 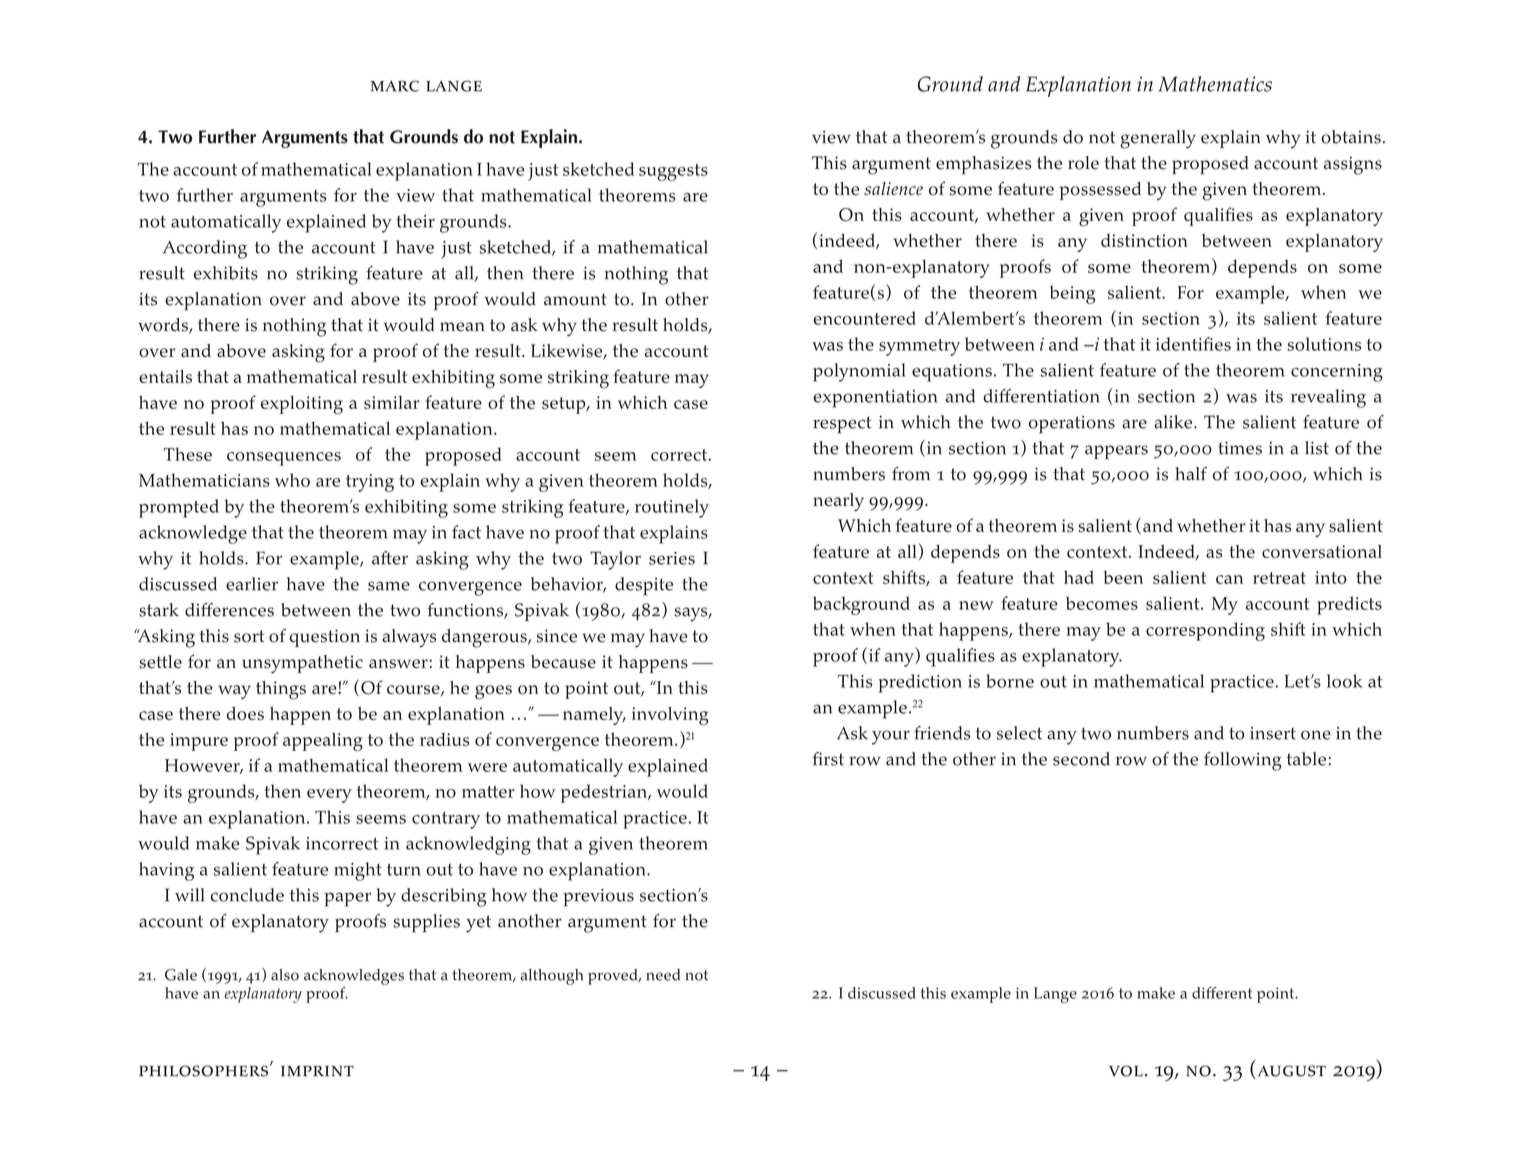 What do you see at coordinates (673, 172) in the document?
I see `suggests` at bounding box center [673, 172].
